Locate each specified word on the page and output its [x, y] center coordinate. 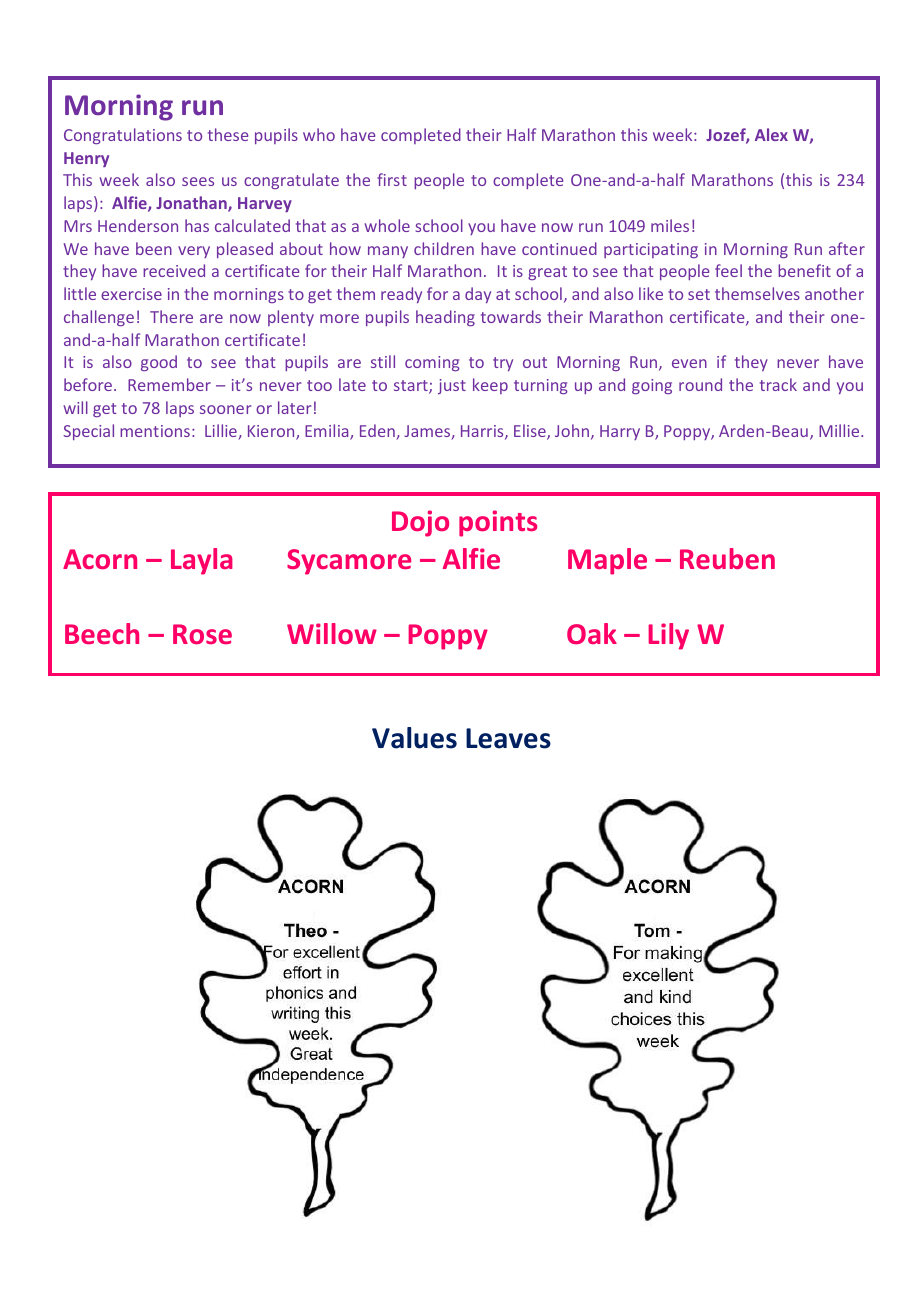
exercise [131, 294]
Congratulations [123, 136]
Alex [771, 134]
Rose [202, 634]
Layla [202, 561]
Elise [531, 432]
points [498, 523]
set [699, 294]
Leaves [508, 738]
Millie [840, 430]
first [392, 179]
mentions [155, 431]
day [478, 295]
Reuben [727, 558]
